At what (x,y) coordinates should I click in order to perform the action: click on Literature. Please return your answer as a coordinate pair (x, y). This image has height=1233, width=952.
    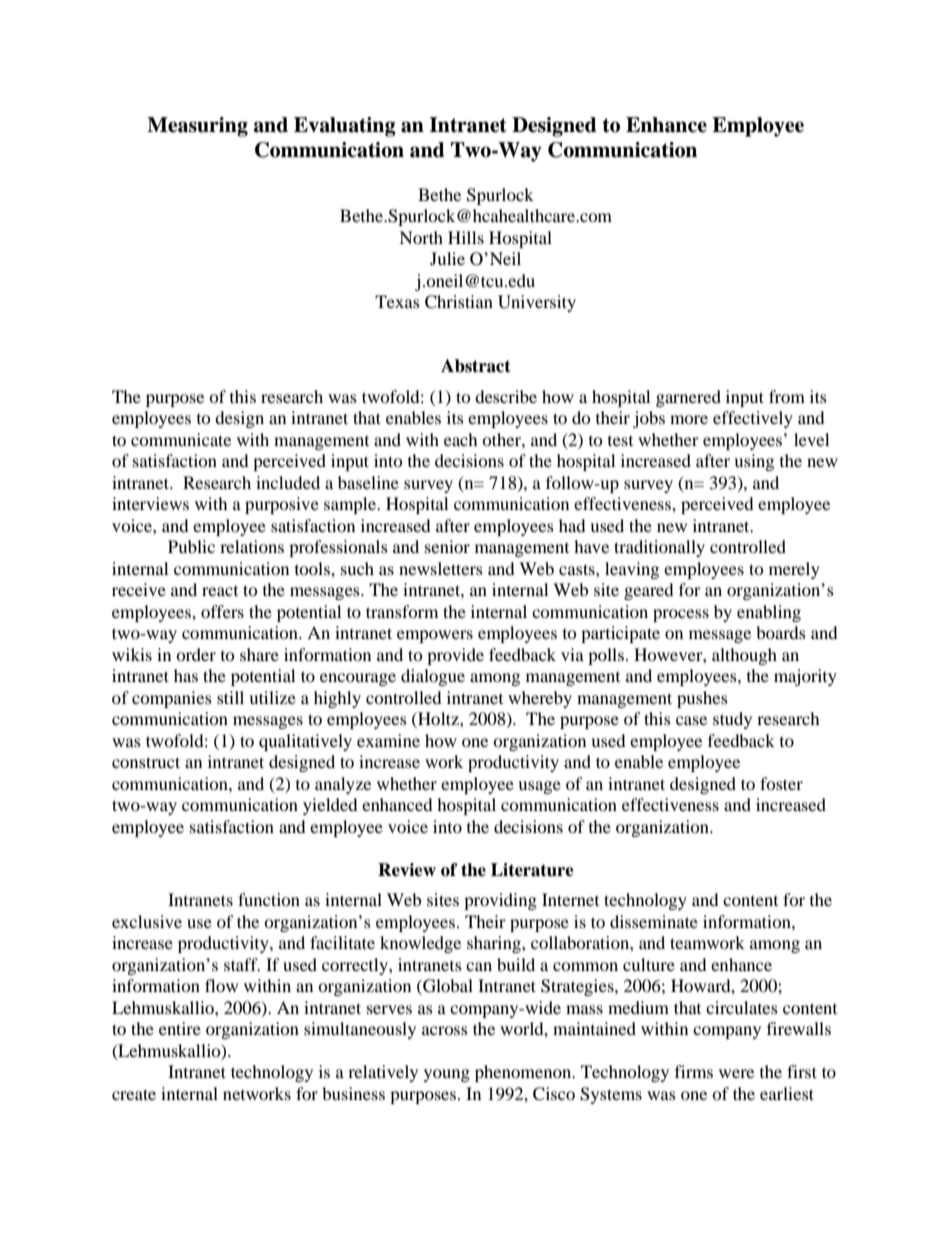
    Looking at the image, I should click on (532, 870).
